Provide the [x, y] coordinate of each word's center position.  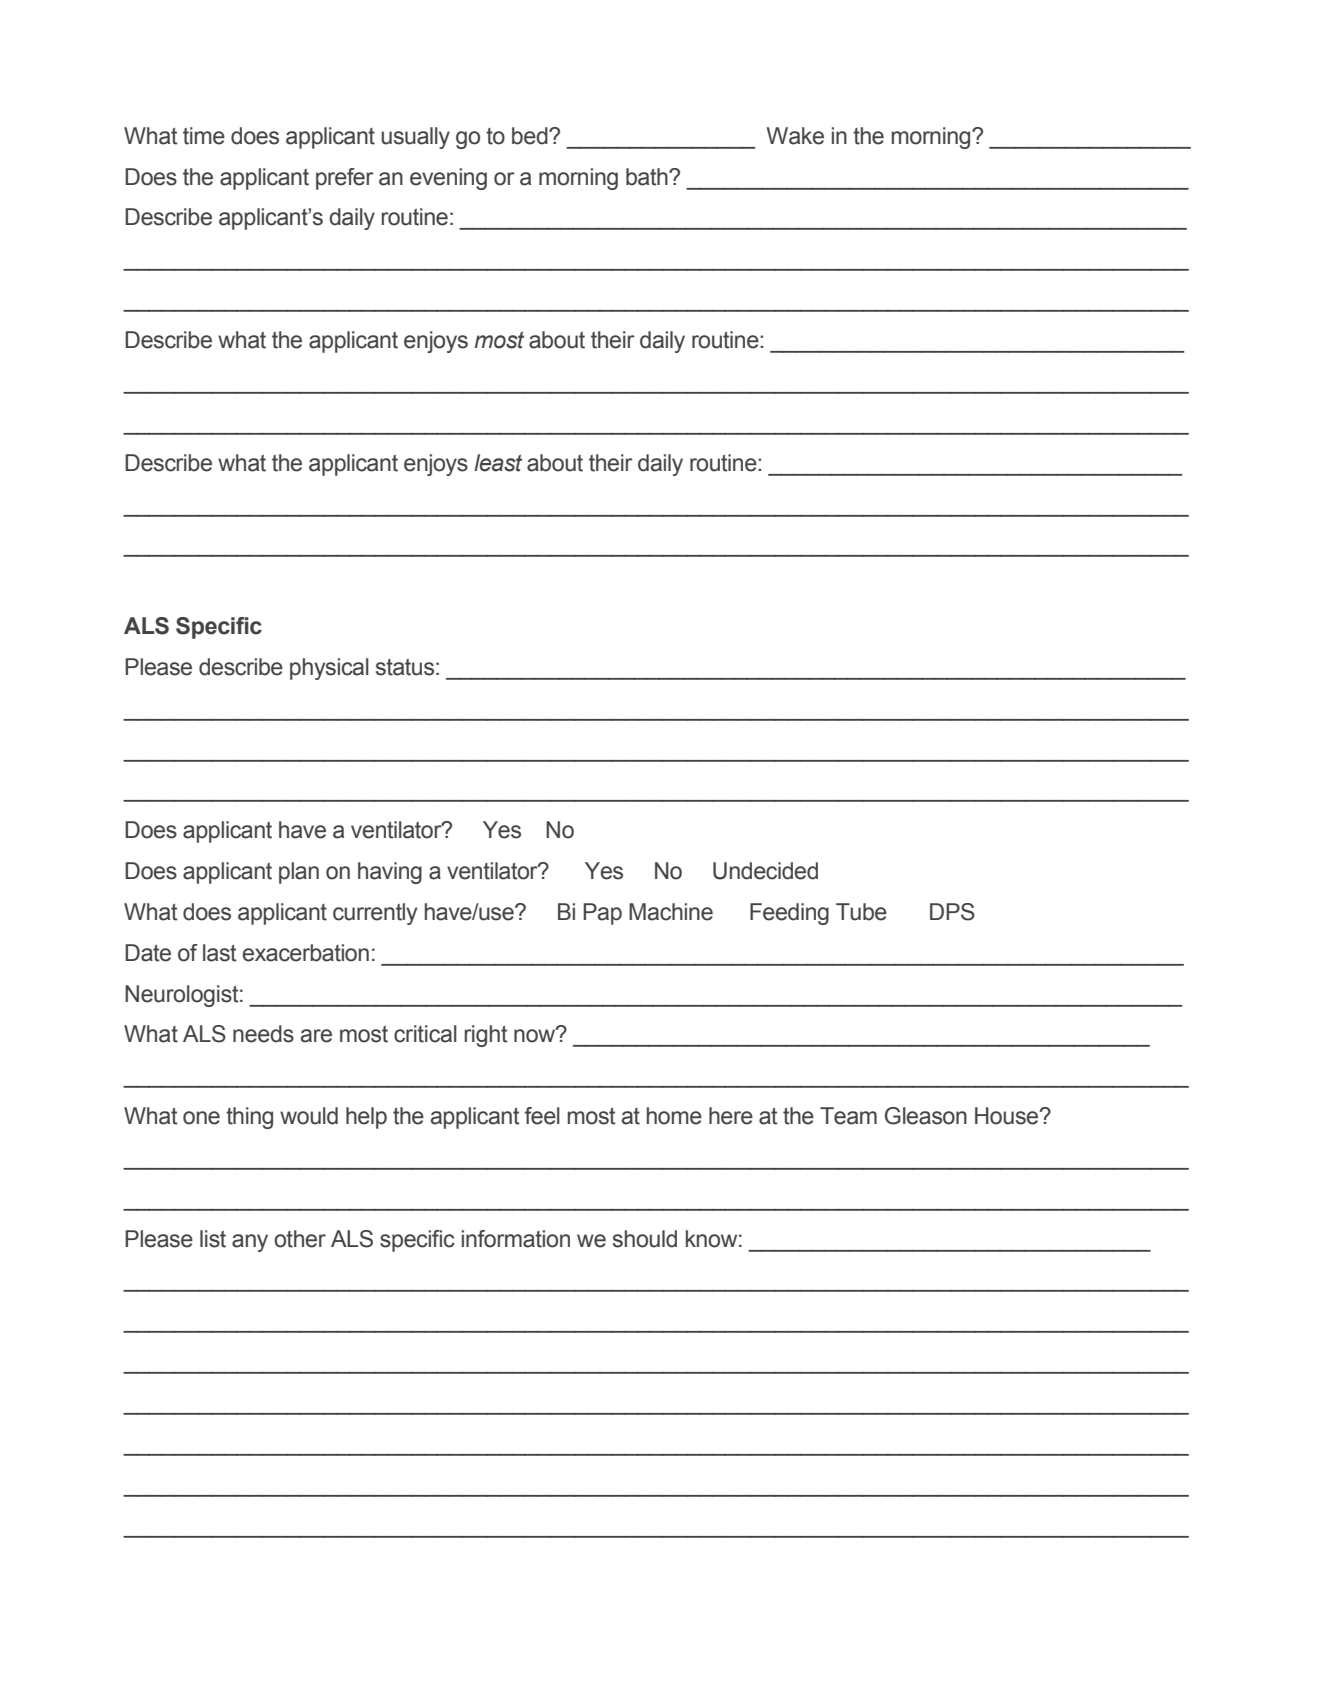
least [498, 463]
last [220, 953]
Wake [795, 136]
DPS [952, 912]
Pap [602, 914]
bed [531, 136]
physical [329, 669]
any [250, 1243]
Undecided [765, 871]
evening [448, 179]
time [204, 136]
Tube [861, 912]
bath [648, 177]
